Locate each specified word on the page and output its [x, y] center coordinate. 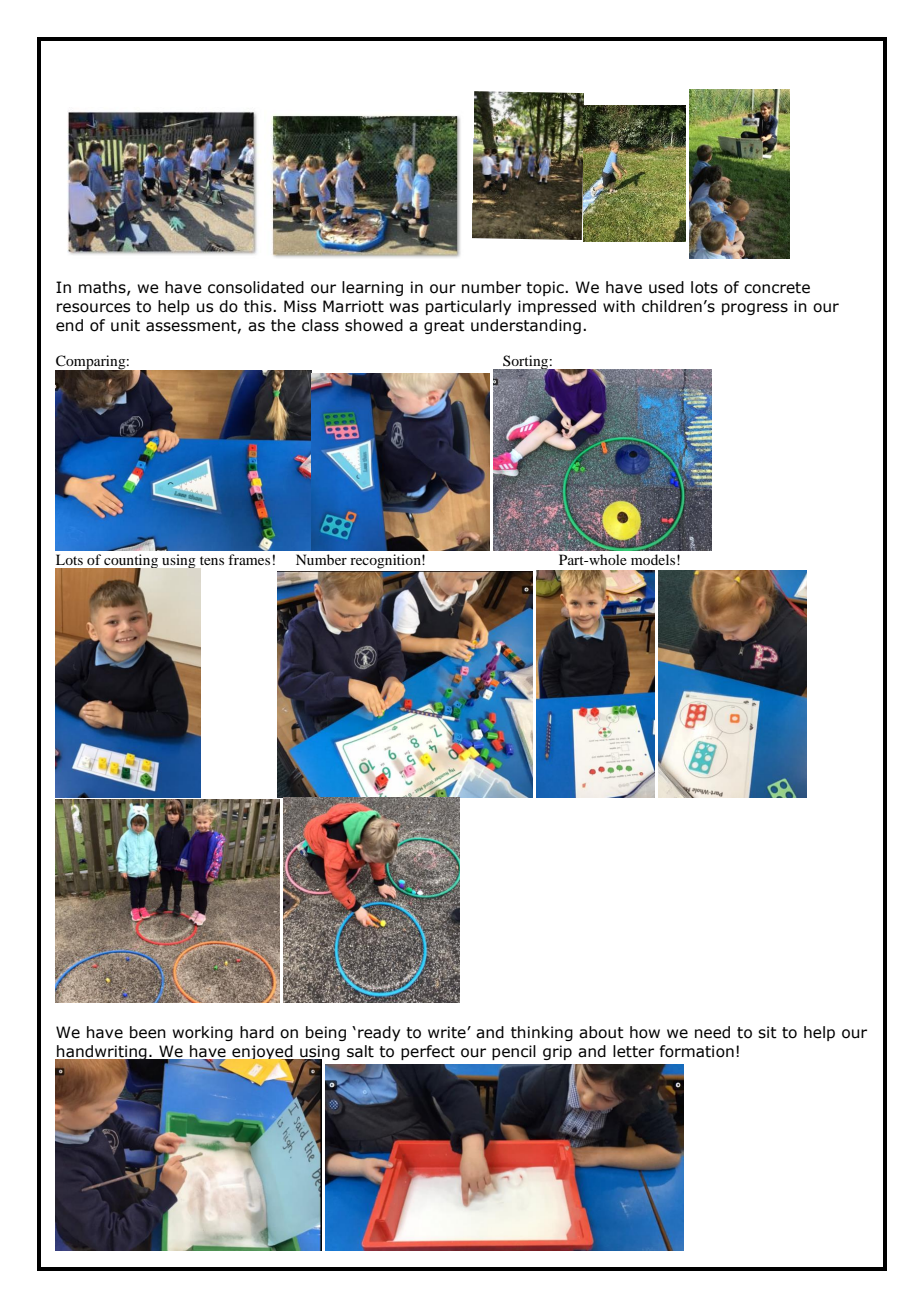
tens [212, 560]
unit [125, 325]
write [448, 1032]
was [404, 308]
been [148, 1032]
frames [249, 559]
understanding [526, 326]
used [666, 287]
